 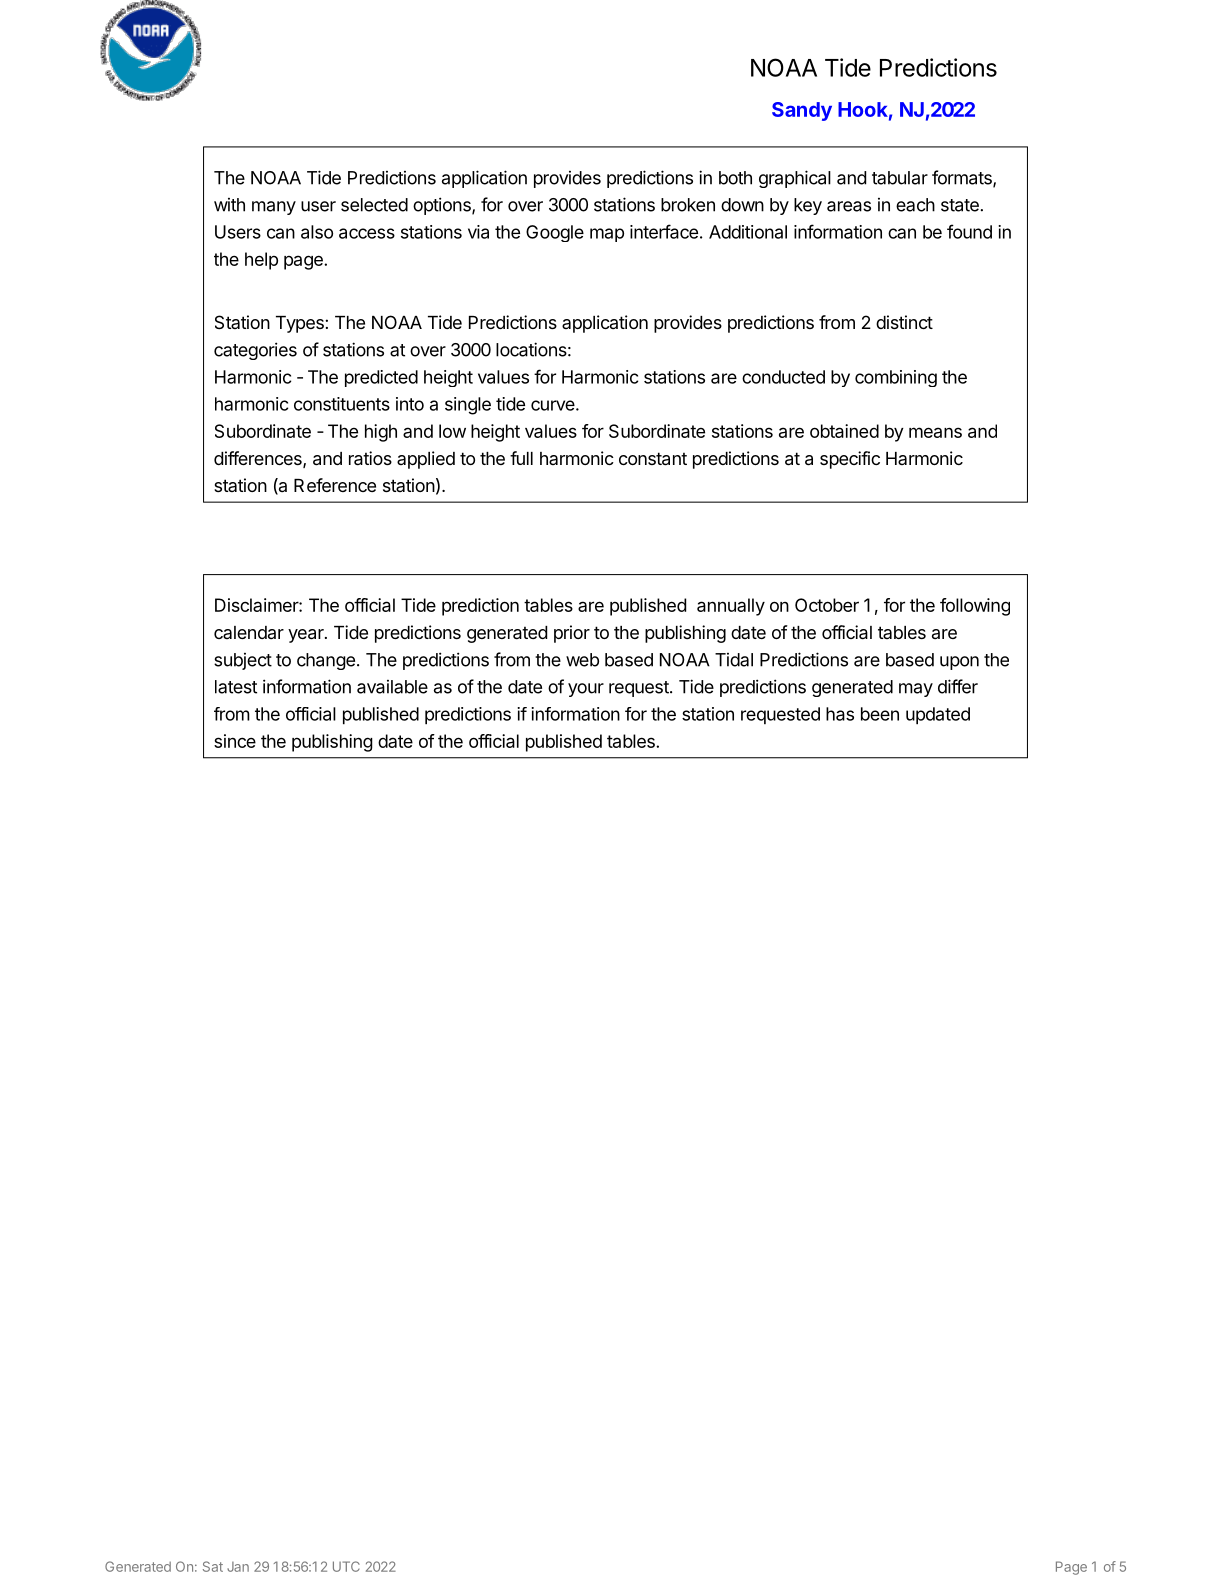 What do you see at coordinates (607, 235) in the screenshot?
I see `map` at bounding box center [607, 235].
